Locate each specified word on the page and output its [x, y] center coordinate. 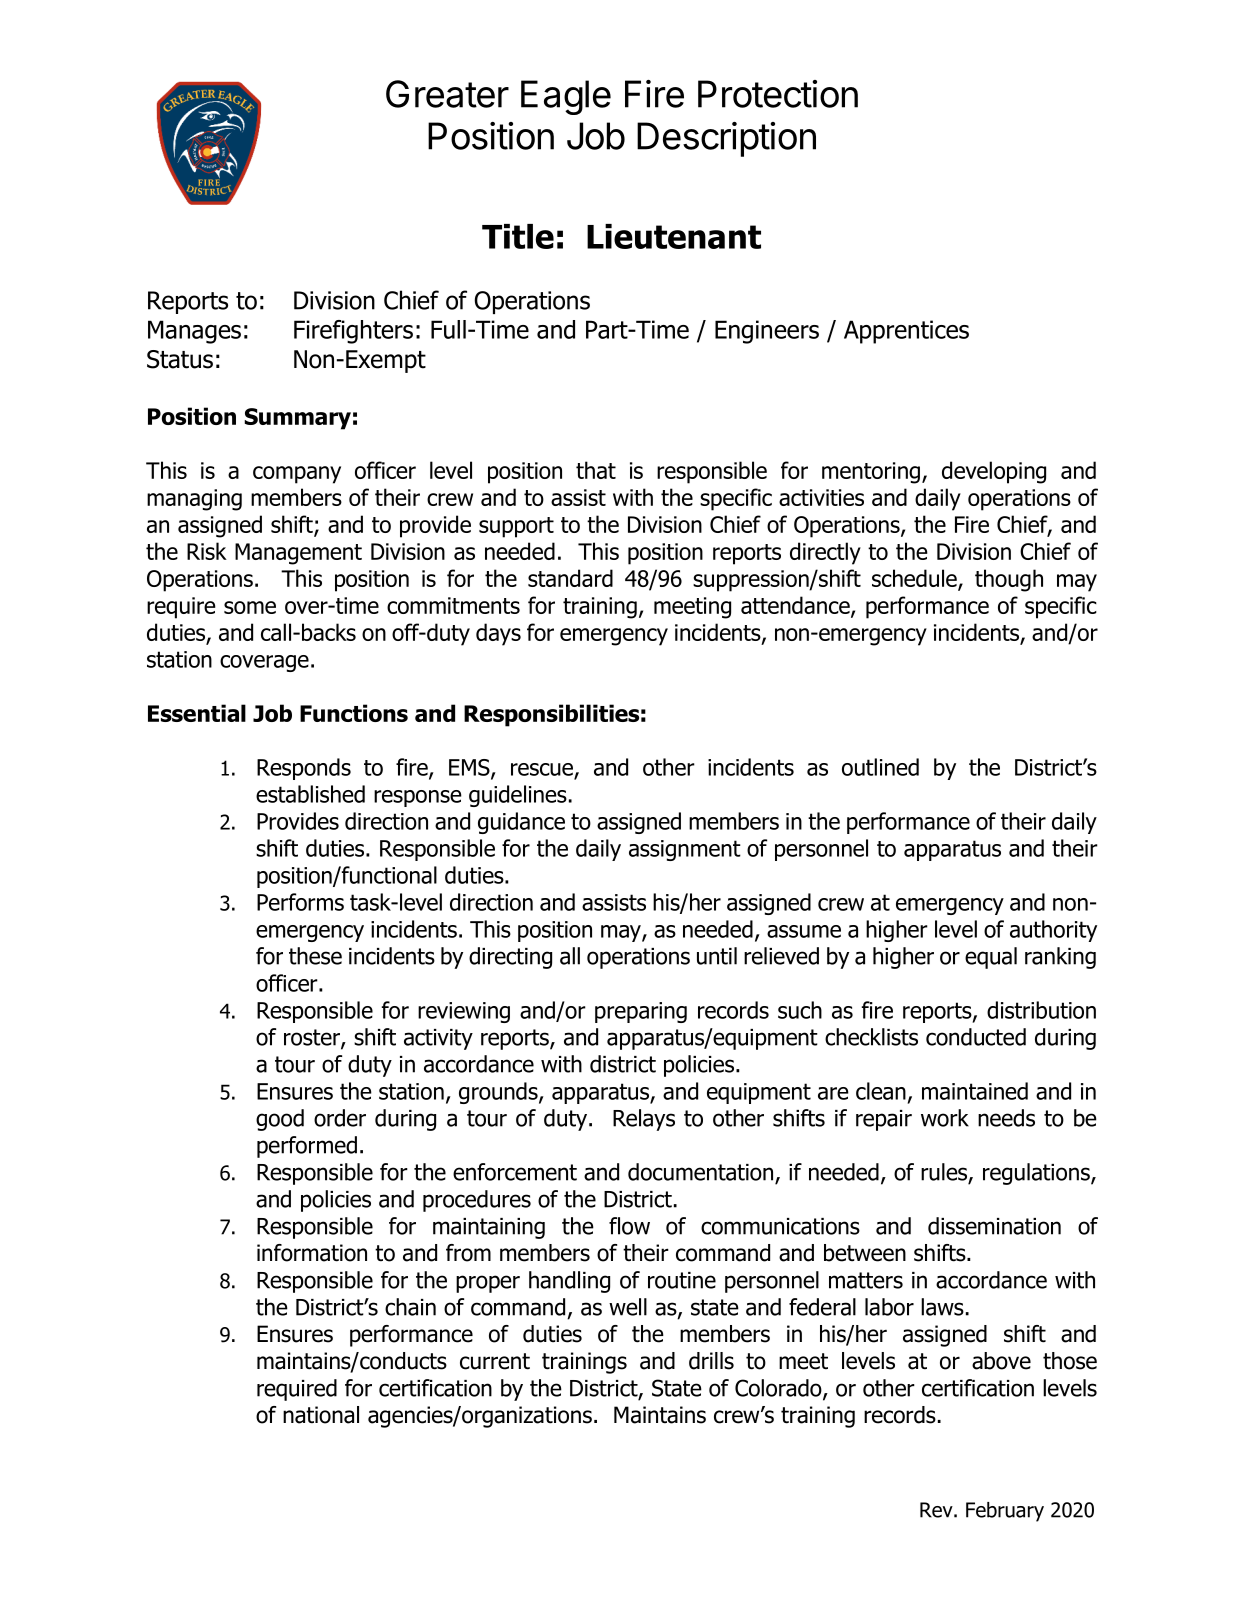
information [312, 1253]
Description [726, 139]
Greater [447, 94]
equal [991, 958]
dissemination [994, 1226]
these [315, 956]
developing [994, 472]
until [717, 956]
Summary [297, 419]
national [321, 1415]
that [596, 470]
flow [629, 1226]
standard [570, 578]
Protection [778, 94]
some [250, 607]
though [1009, 580]
